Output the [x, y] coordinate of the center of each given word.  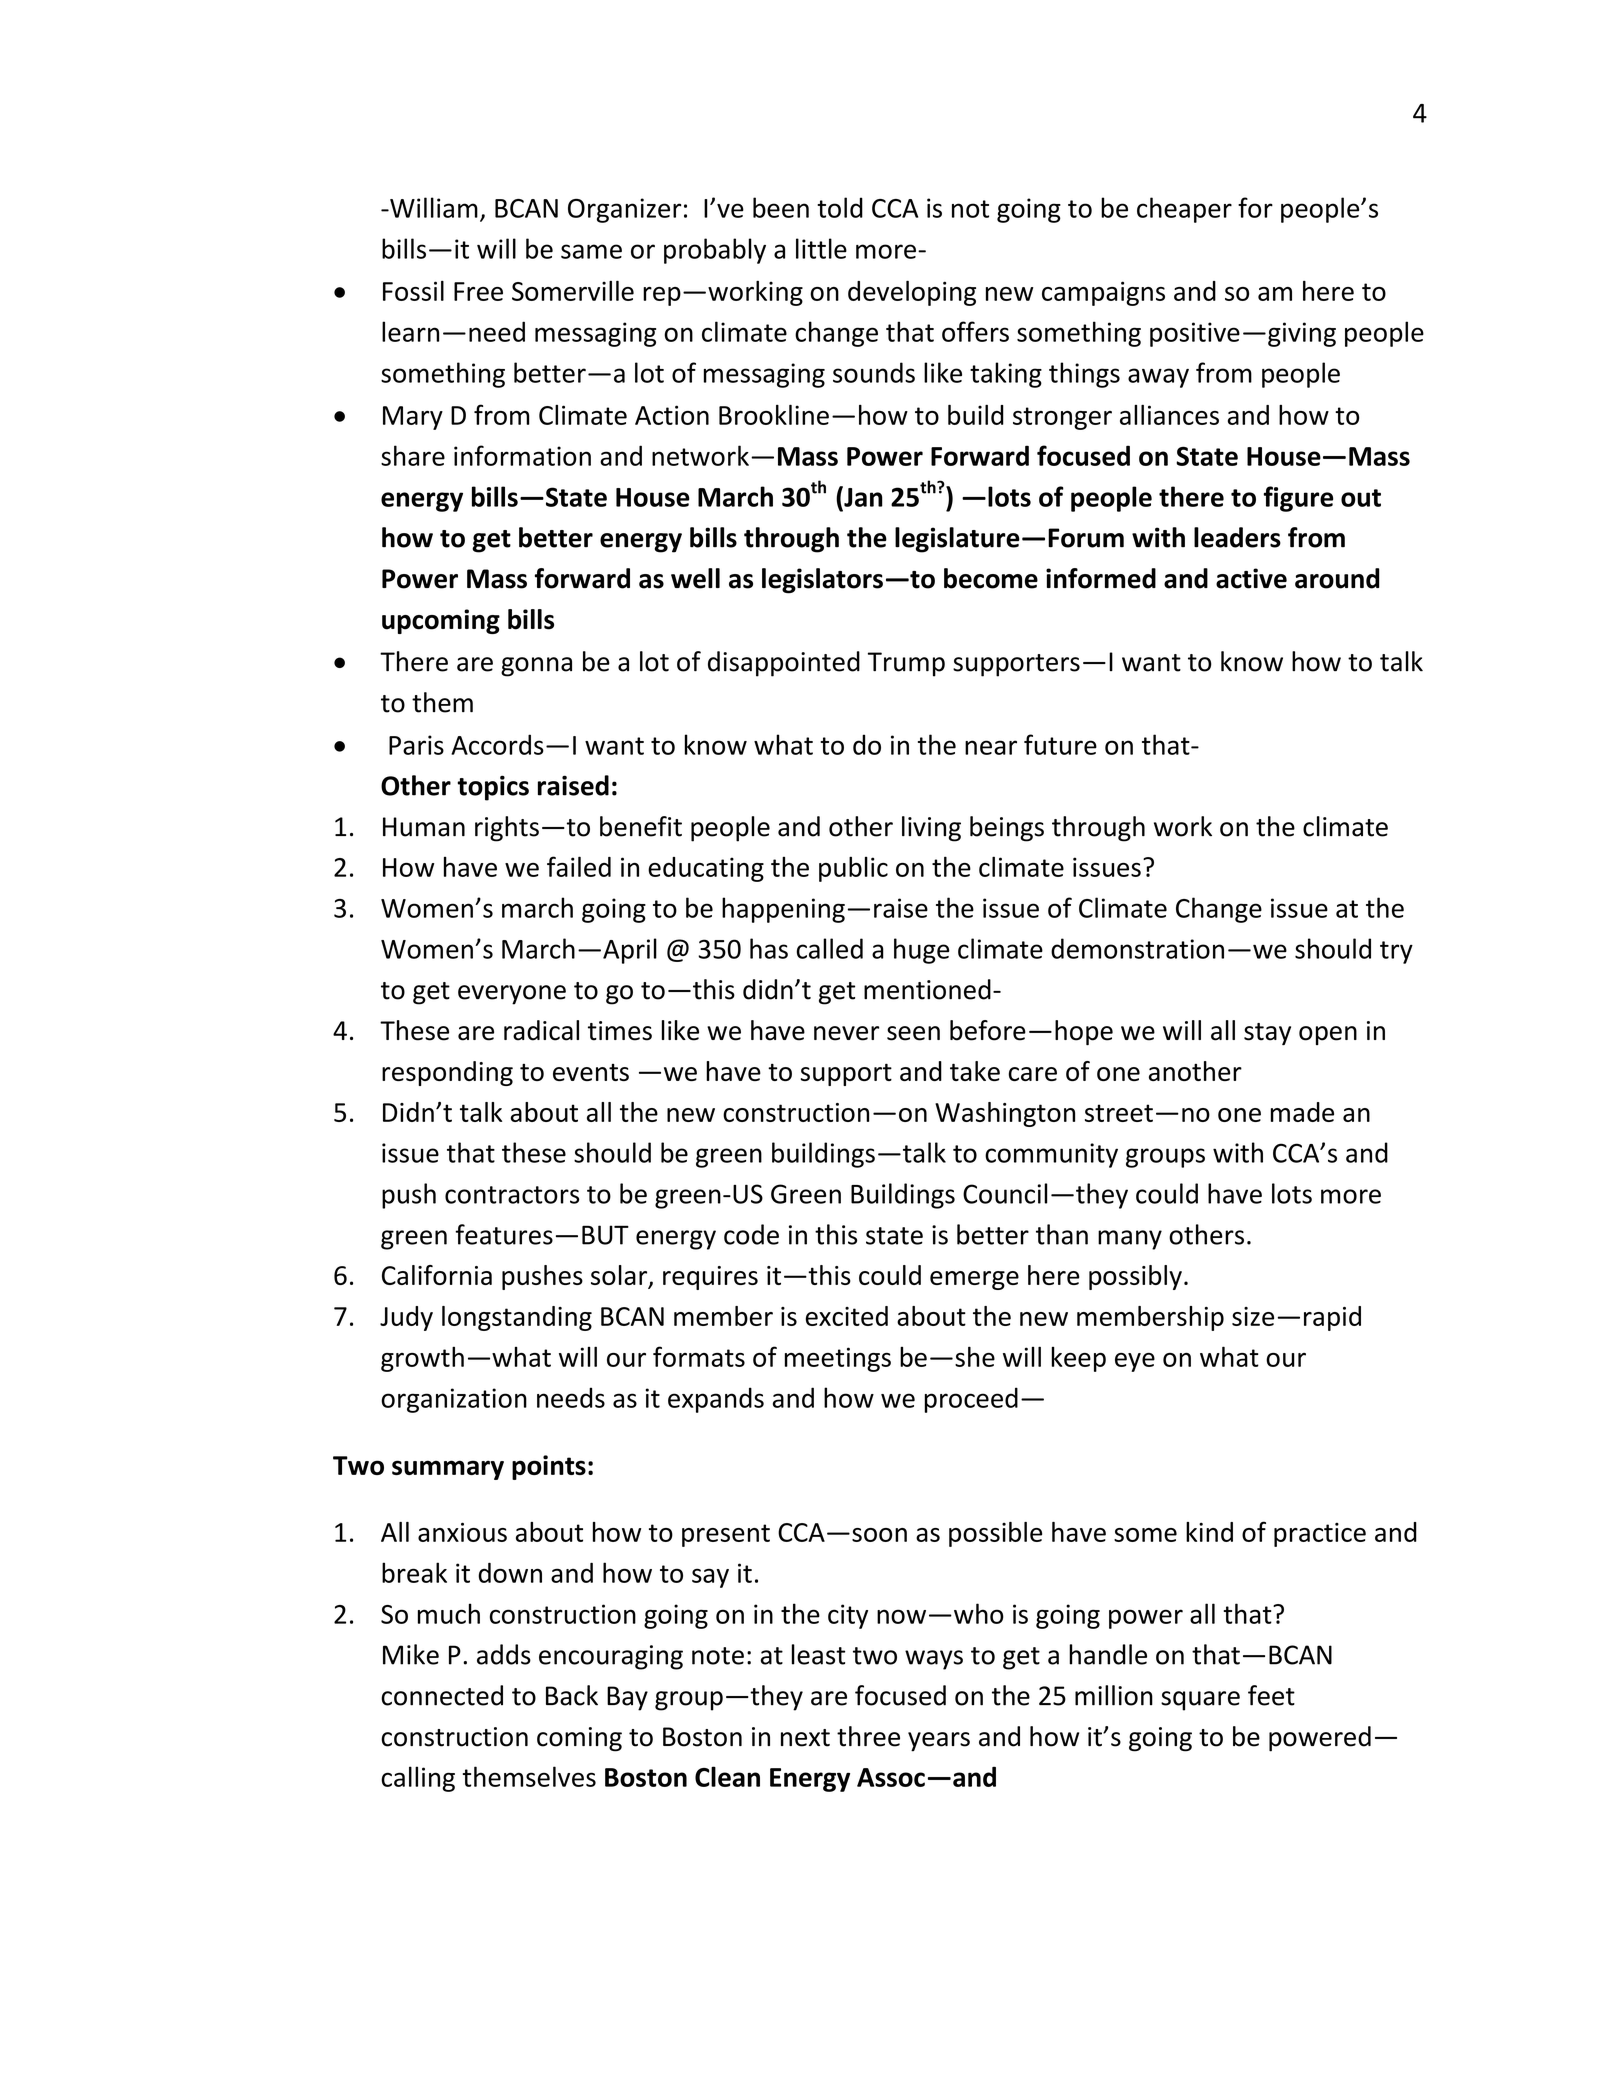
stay [1267, 1034]
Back [572, 1695]
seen [913, 1033]
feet [1271, 1695]
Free [478, 291]
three [868, 1736]
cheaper [1184, 210]
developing [912, 293]
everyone [512, 995]
